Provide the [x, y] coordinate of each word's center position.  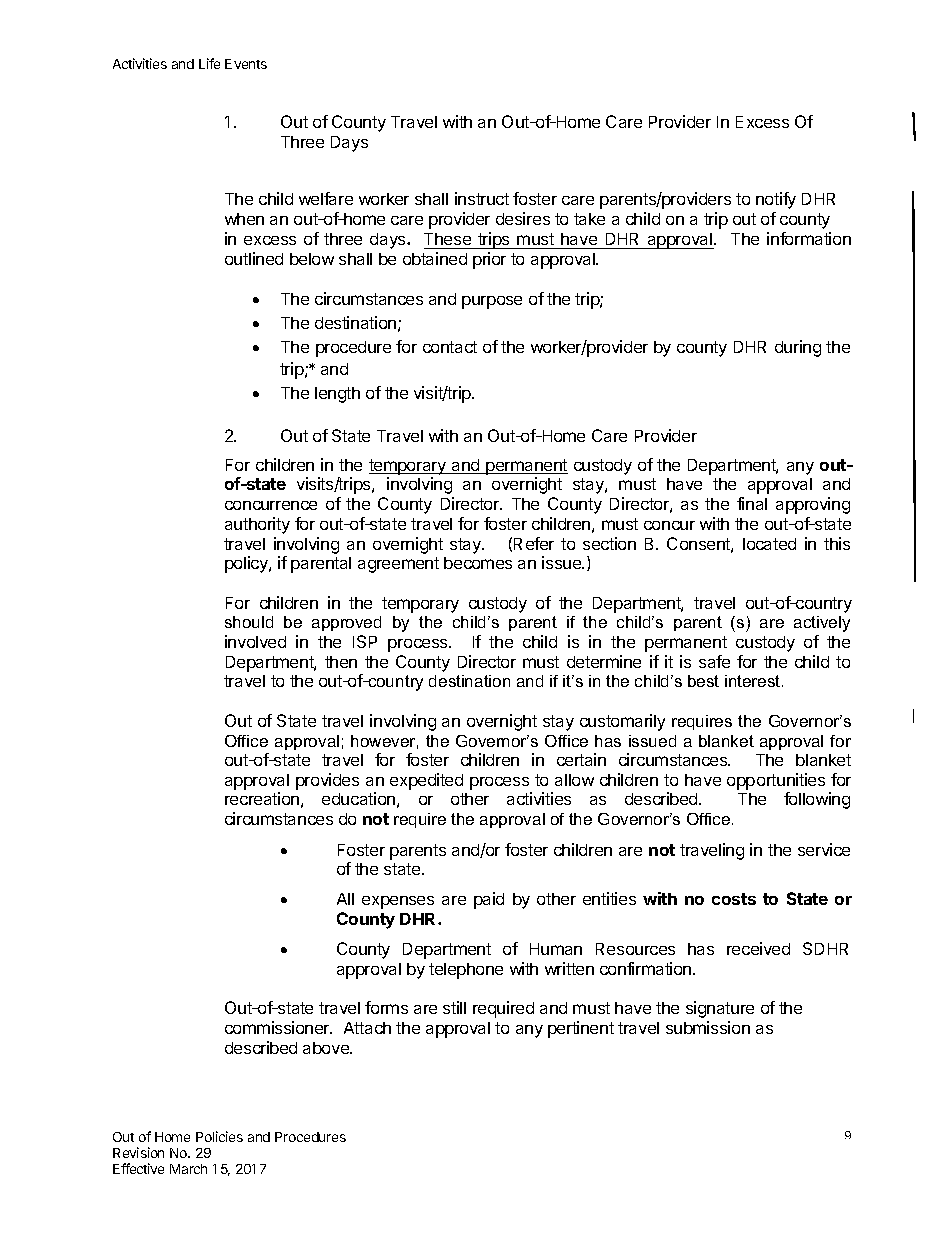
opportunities [776, 781]
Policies [219, 1136]
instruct [482, 198]
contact [450, 347]
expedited [426, 781]
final [752, 503]
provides [327, 781]
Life [209, 63]
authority [257, 525]
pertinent [581, 1029]
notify [776, 200]
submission [708, 1027]
